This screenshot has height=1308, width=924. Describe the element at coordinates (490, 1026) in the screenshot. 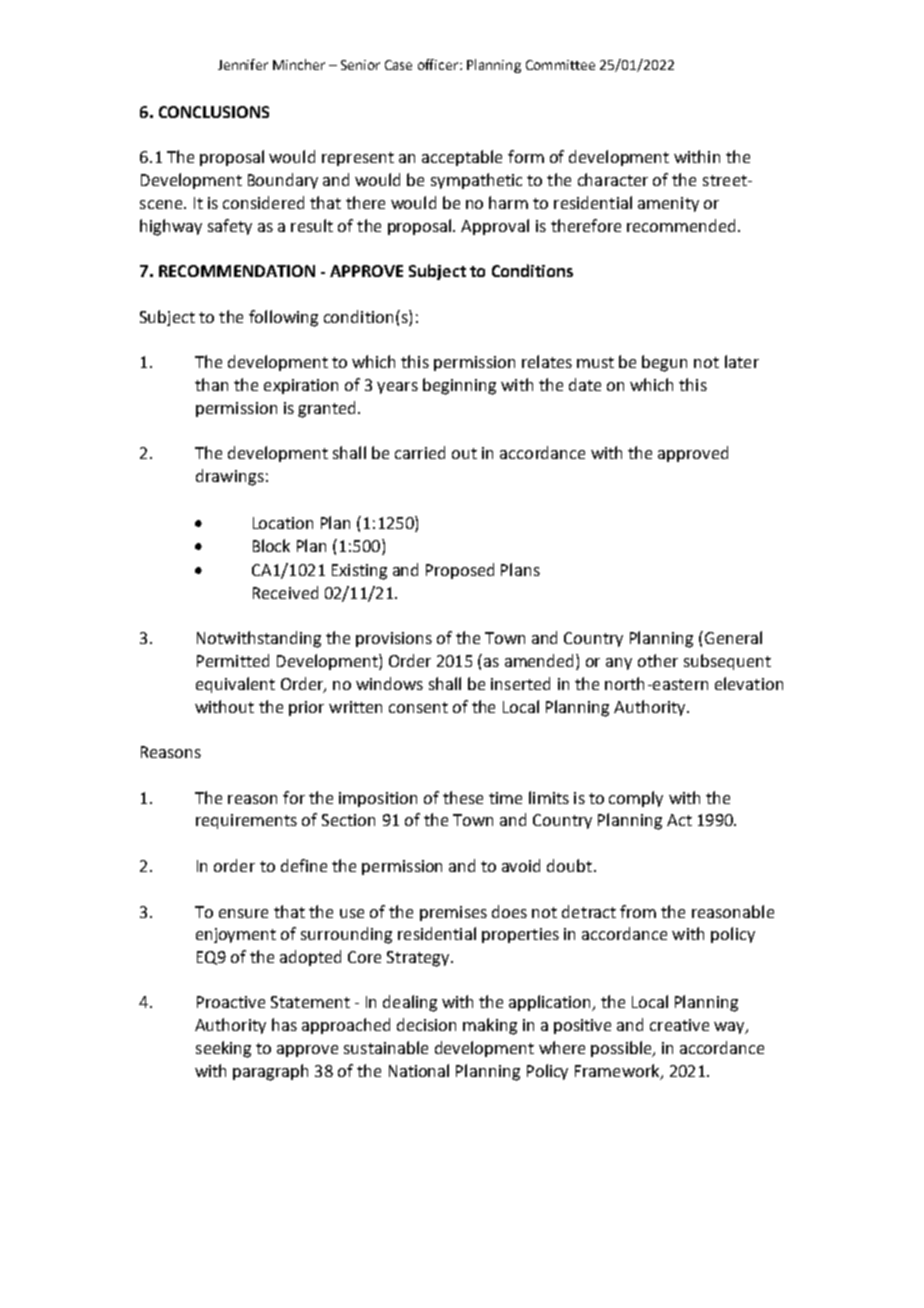

I see `making` at that location.
